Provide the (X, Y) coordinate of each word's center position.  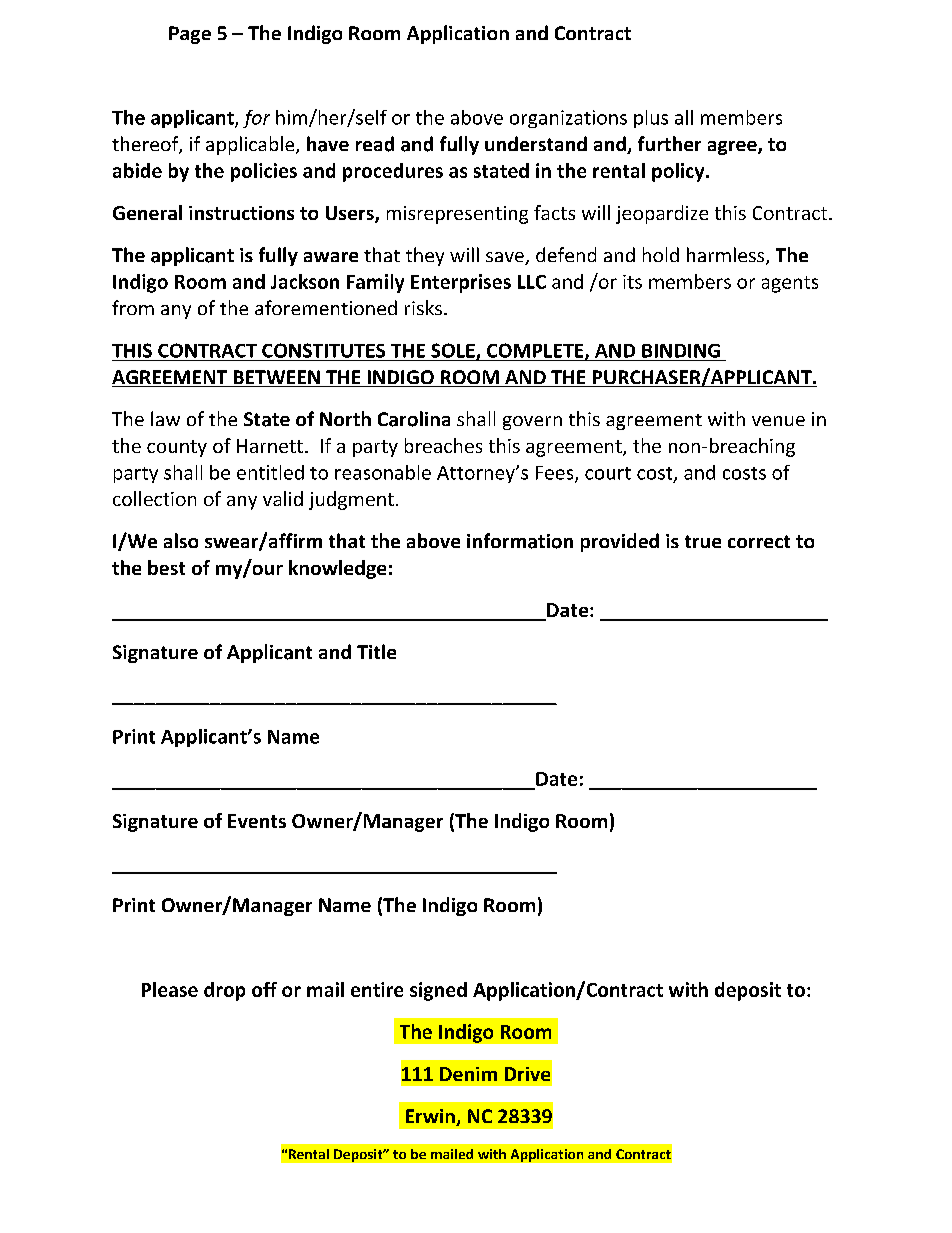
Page (190, 35)
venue (778, 421)
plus (651, 119)
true (703, 541)
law (165, 418)
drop (224, 991)
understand (536, 143)
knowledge (337, 569)
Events (257, 821)
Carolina (414, 419)
